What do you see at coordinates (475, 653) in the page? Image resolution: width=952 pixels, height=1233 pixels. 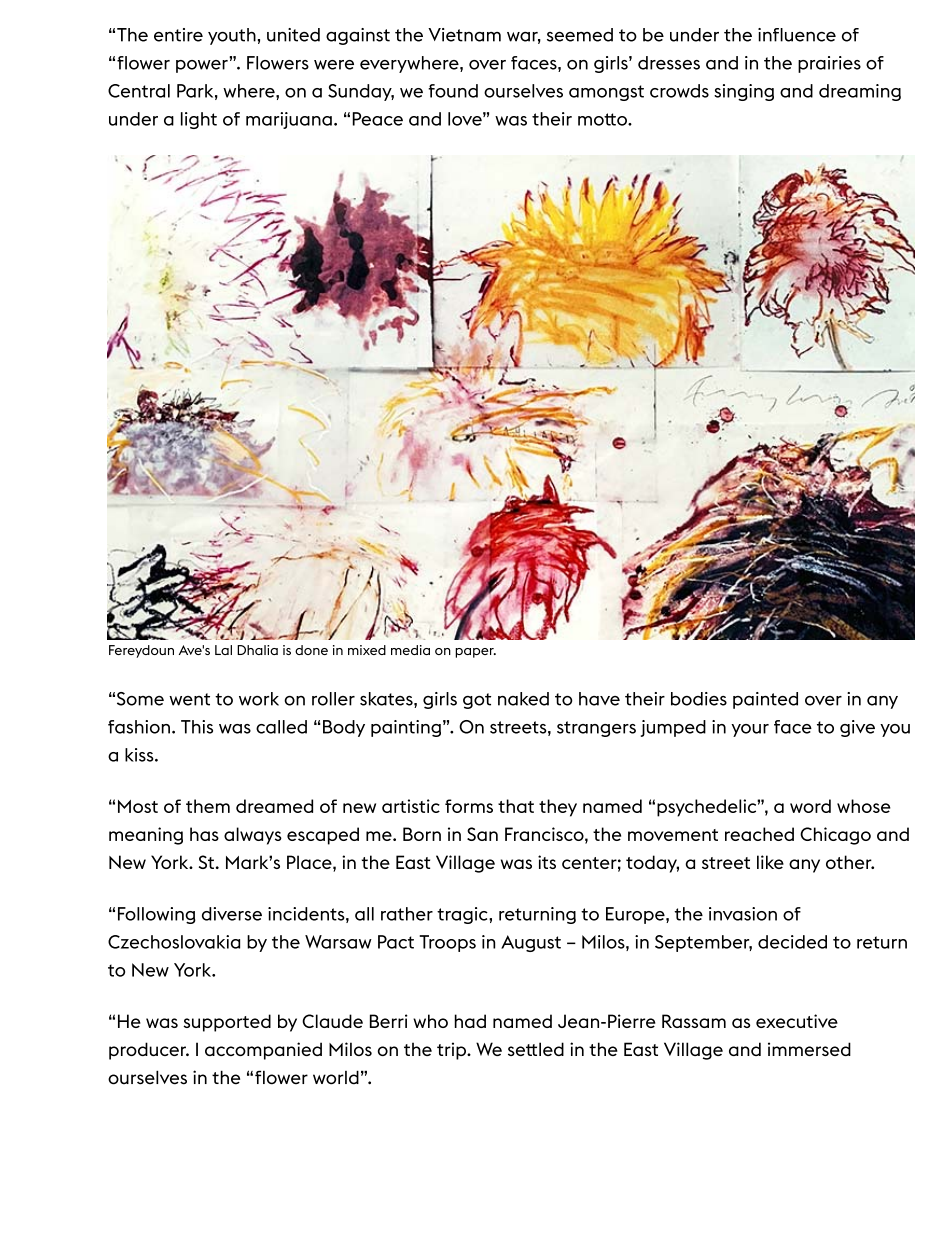 I see `paper` at bounding box center [475, 653].
